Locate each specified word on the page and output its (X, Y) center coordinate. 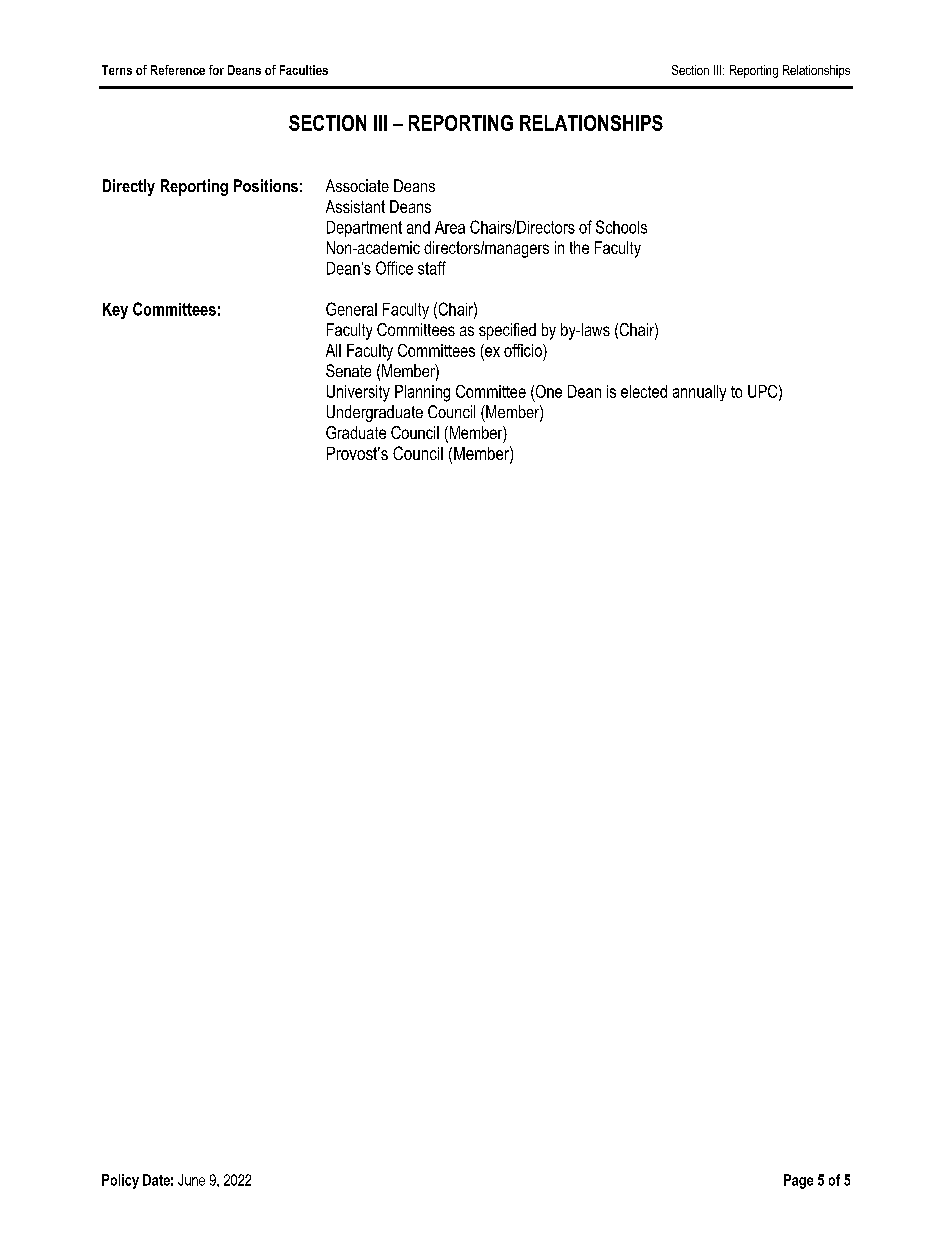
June (191, 1180)
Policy (120, 1181)
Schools (621, 227)
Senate (348, 370)
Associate (357, 185)
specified (507, 331)
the (579, 247)
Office (394, 268)
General (351, 309)
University (358, 393)
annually (699, 393)
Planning (422, 393)
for (216, 70)
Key (115, 311)
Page (798, 1181)
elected (644, 391)
